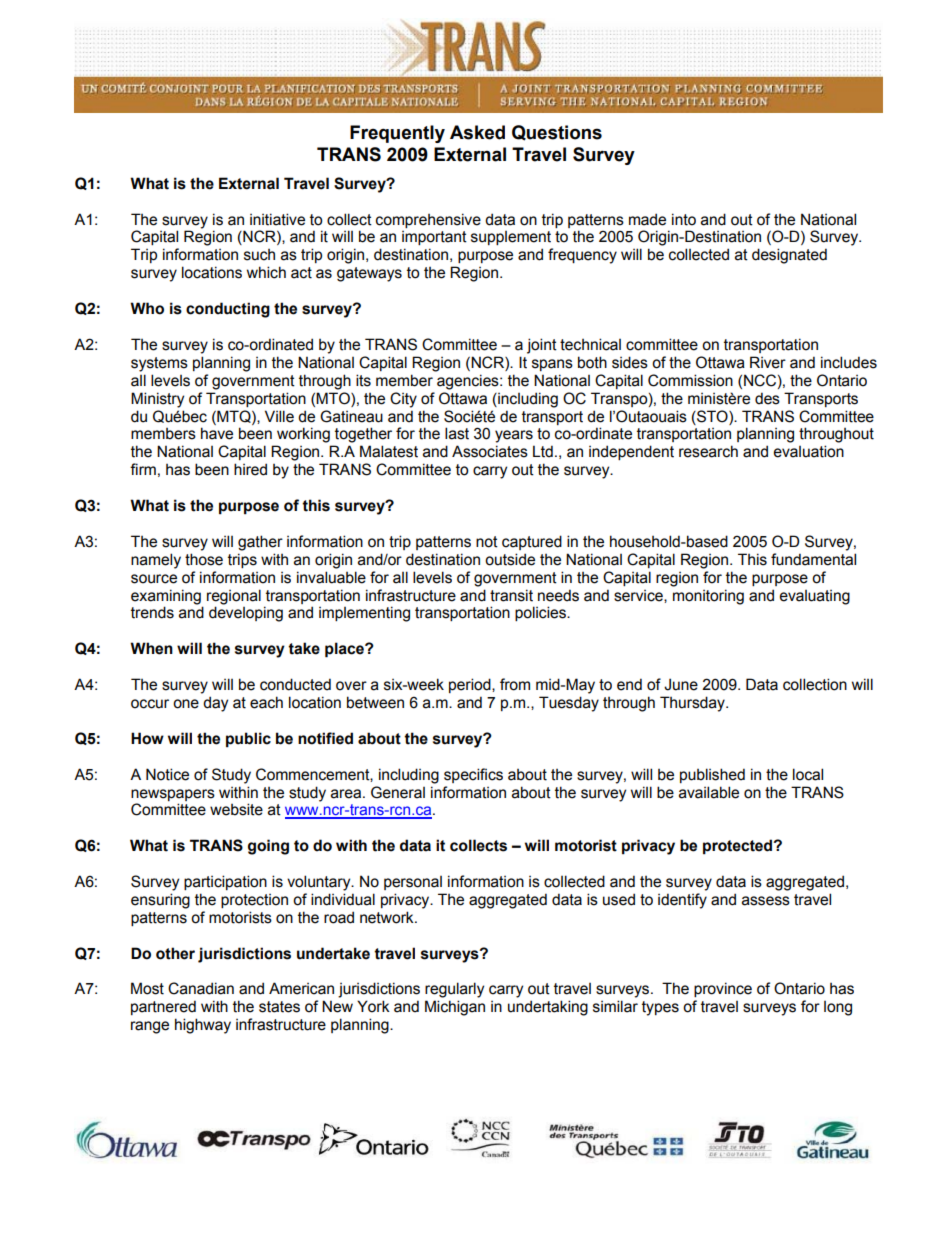  What do you see at coordinates (684, 219) in the screenshot?
I see `into` at bounding box center [684, 219].
